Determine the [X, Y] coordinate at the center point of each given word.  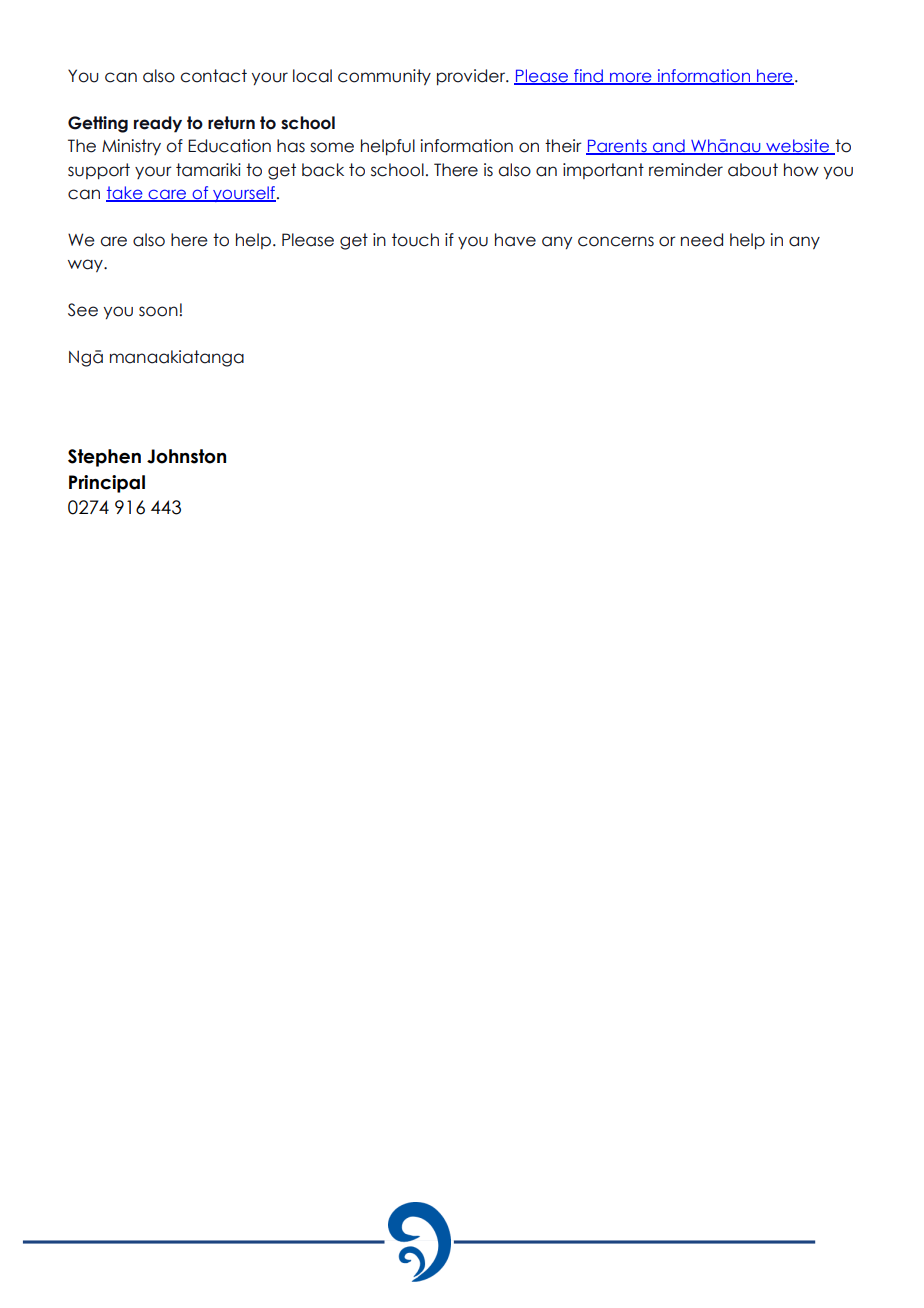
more [631, 78]
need [702, 240]
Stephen [104, 458]
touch [415, 240]
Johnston [186, 456]
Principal [107, 484]
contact [213, 76]
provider [472, 77]
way [86, 265]
